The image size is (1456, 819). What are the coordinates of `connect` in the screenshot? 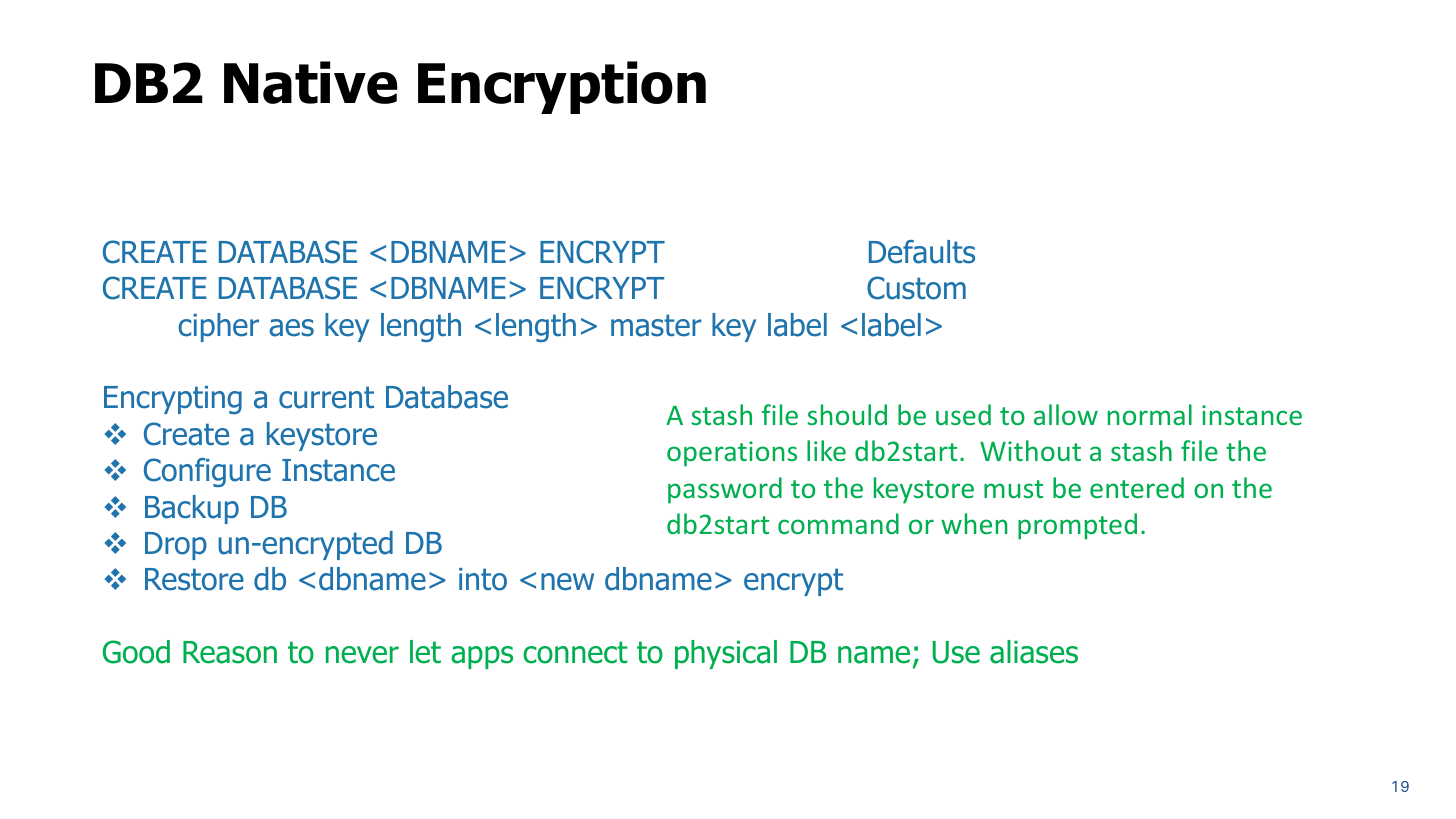 It's located at (575, 652).
